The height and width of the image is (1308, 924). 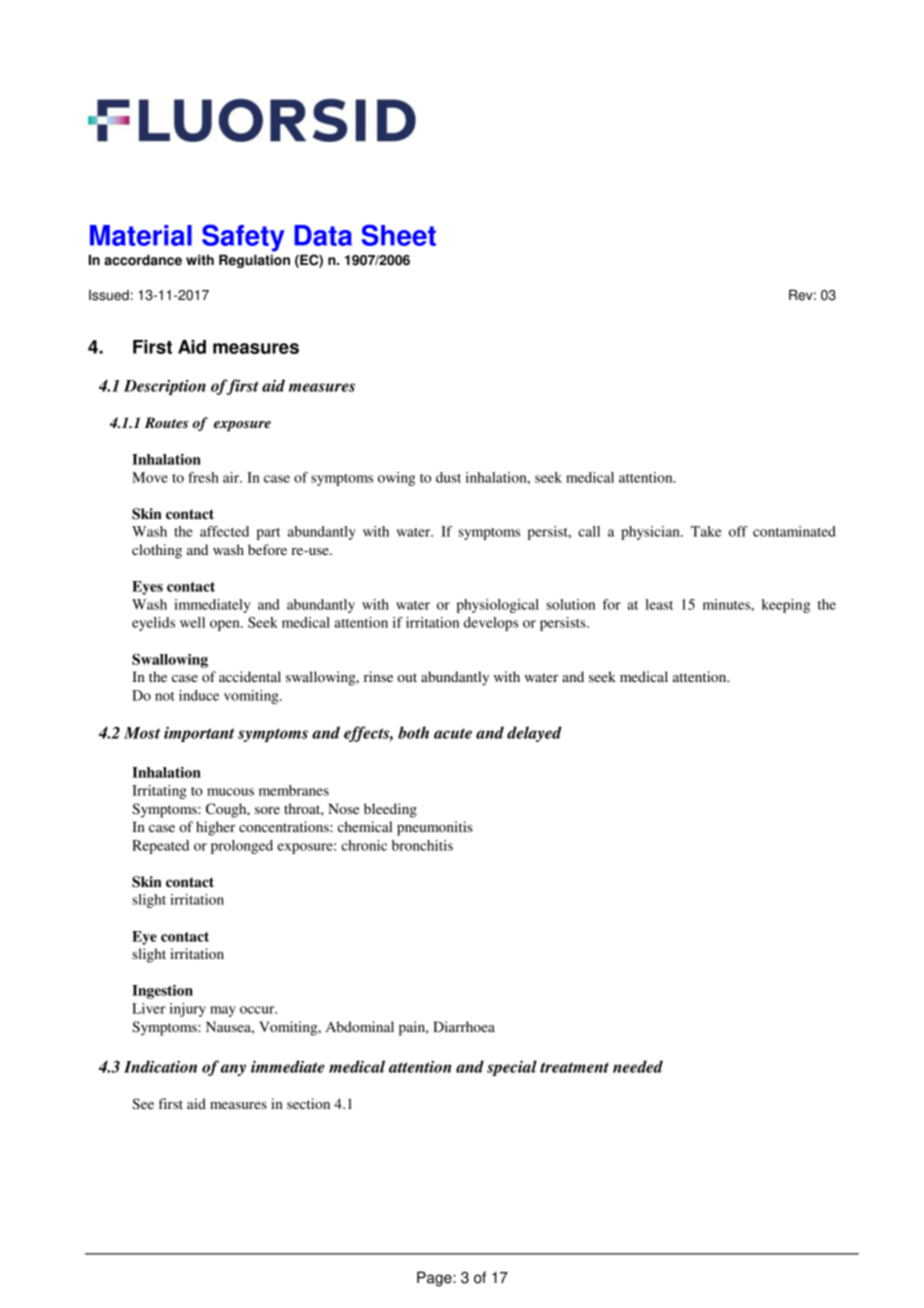 I want to click on delayed, so click(x=534, y=734).
